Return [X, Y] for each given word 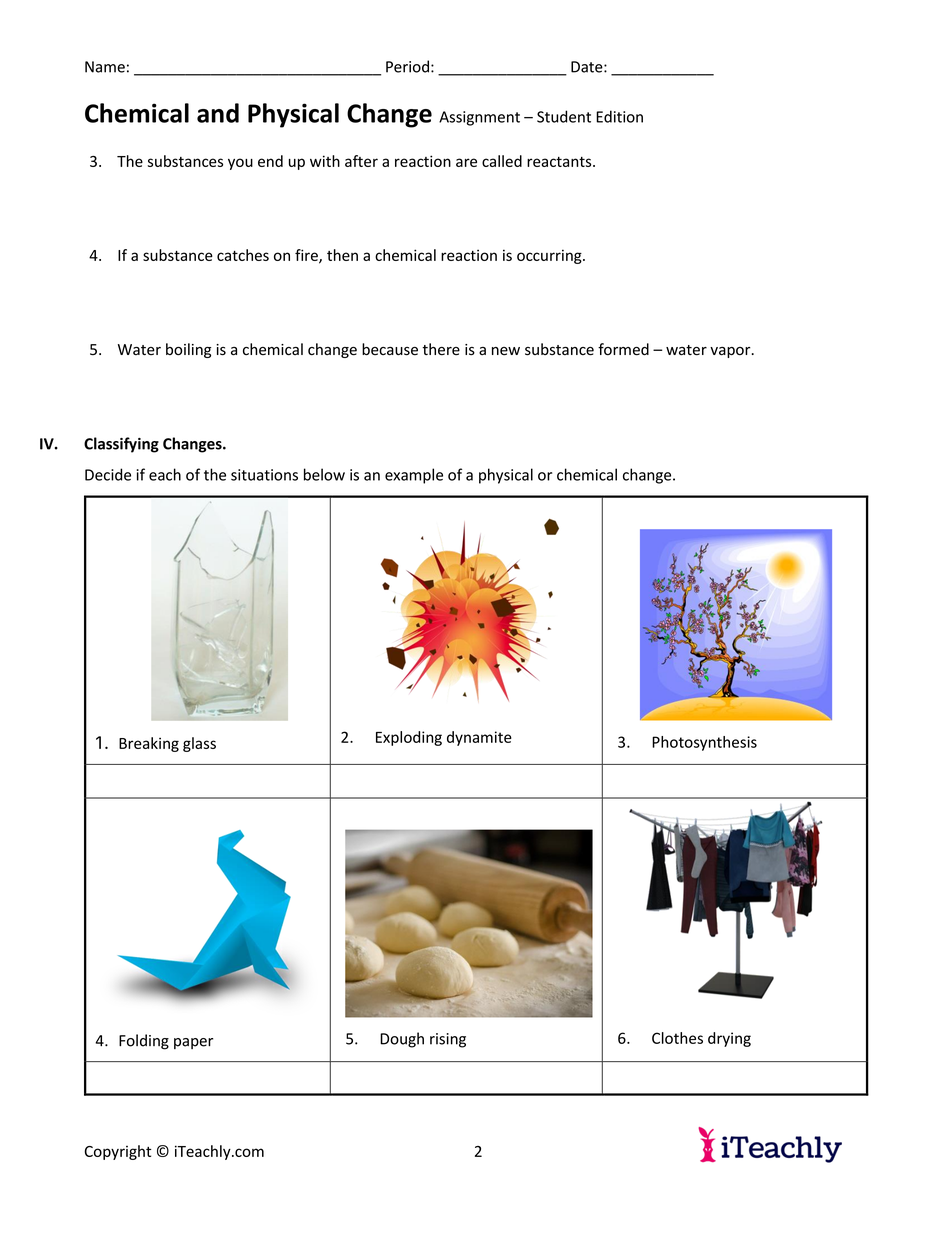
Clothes [677, 1038]
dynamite [479, 738]
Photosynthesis [704, 743]
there [441, 349]
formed [623, 349]
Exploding [409, 738]
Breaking [149, 744]
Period [407, 66]
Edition [619, 116]
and [218, 113]
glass [199, 744]
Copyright [117, 1152]
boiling [188, 350]
